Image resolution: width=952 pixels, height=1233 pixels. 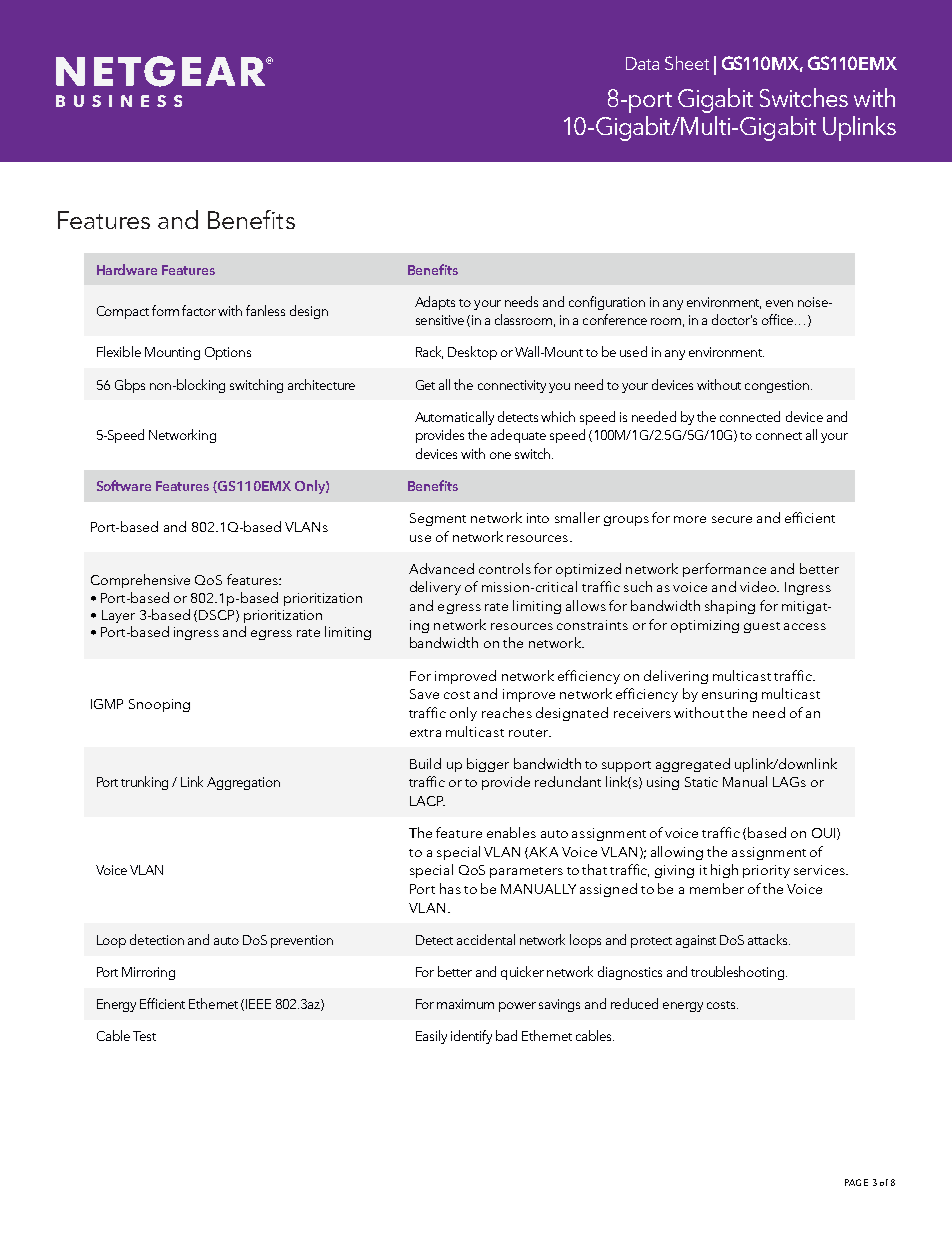 I want to click on congestion, so click(x=777, y=386).
